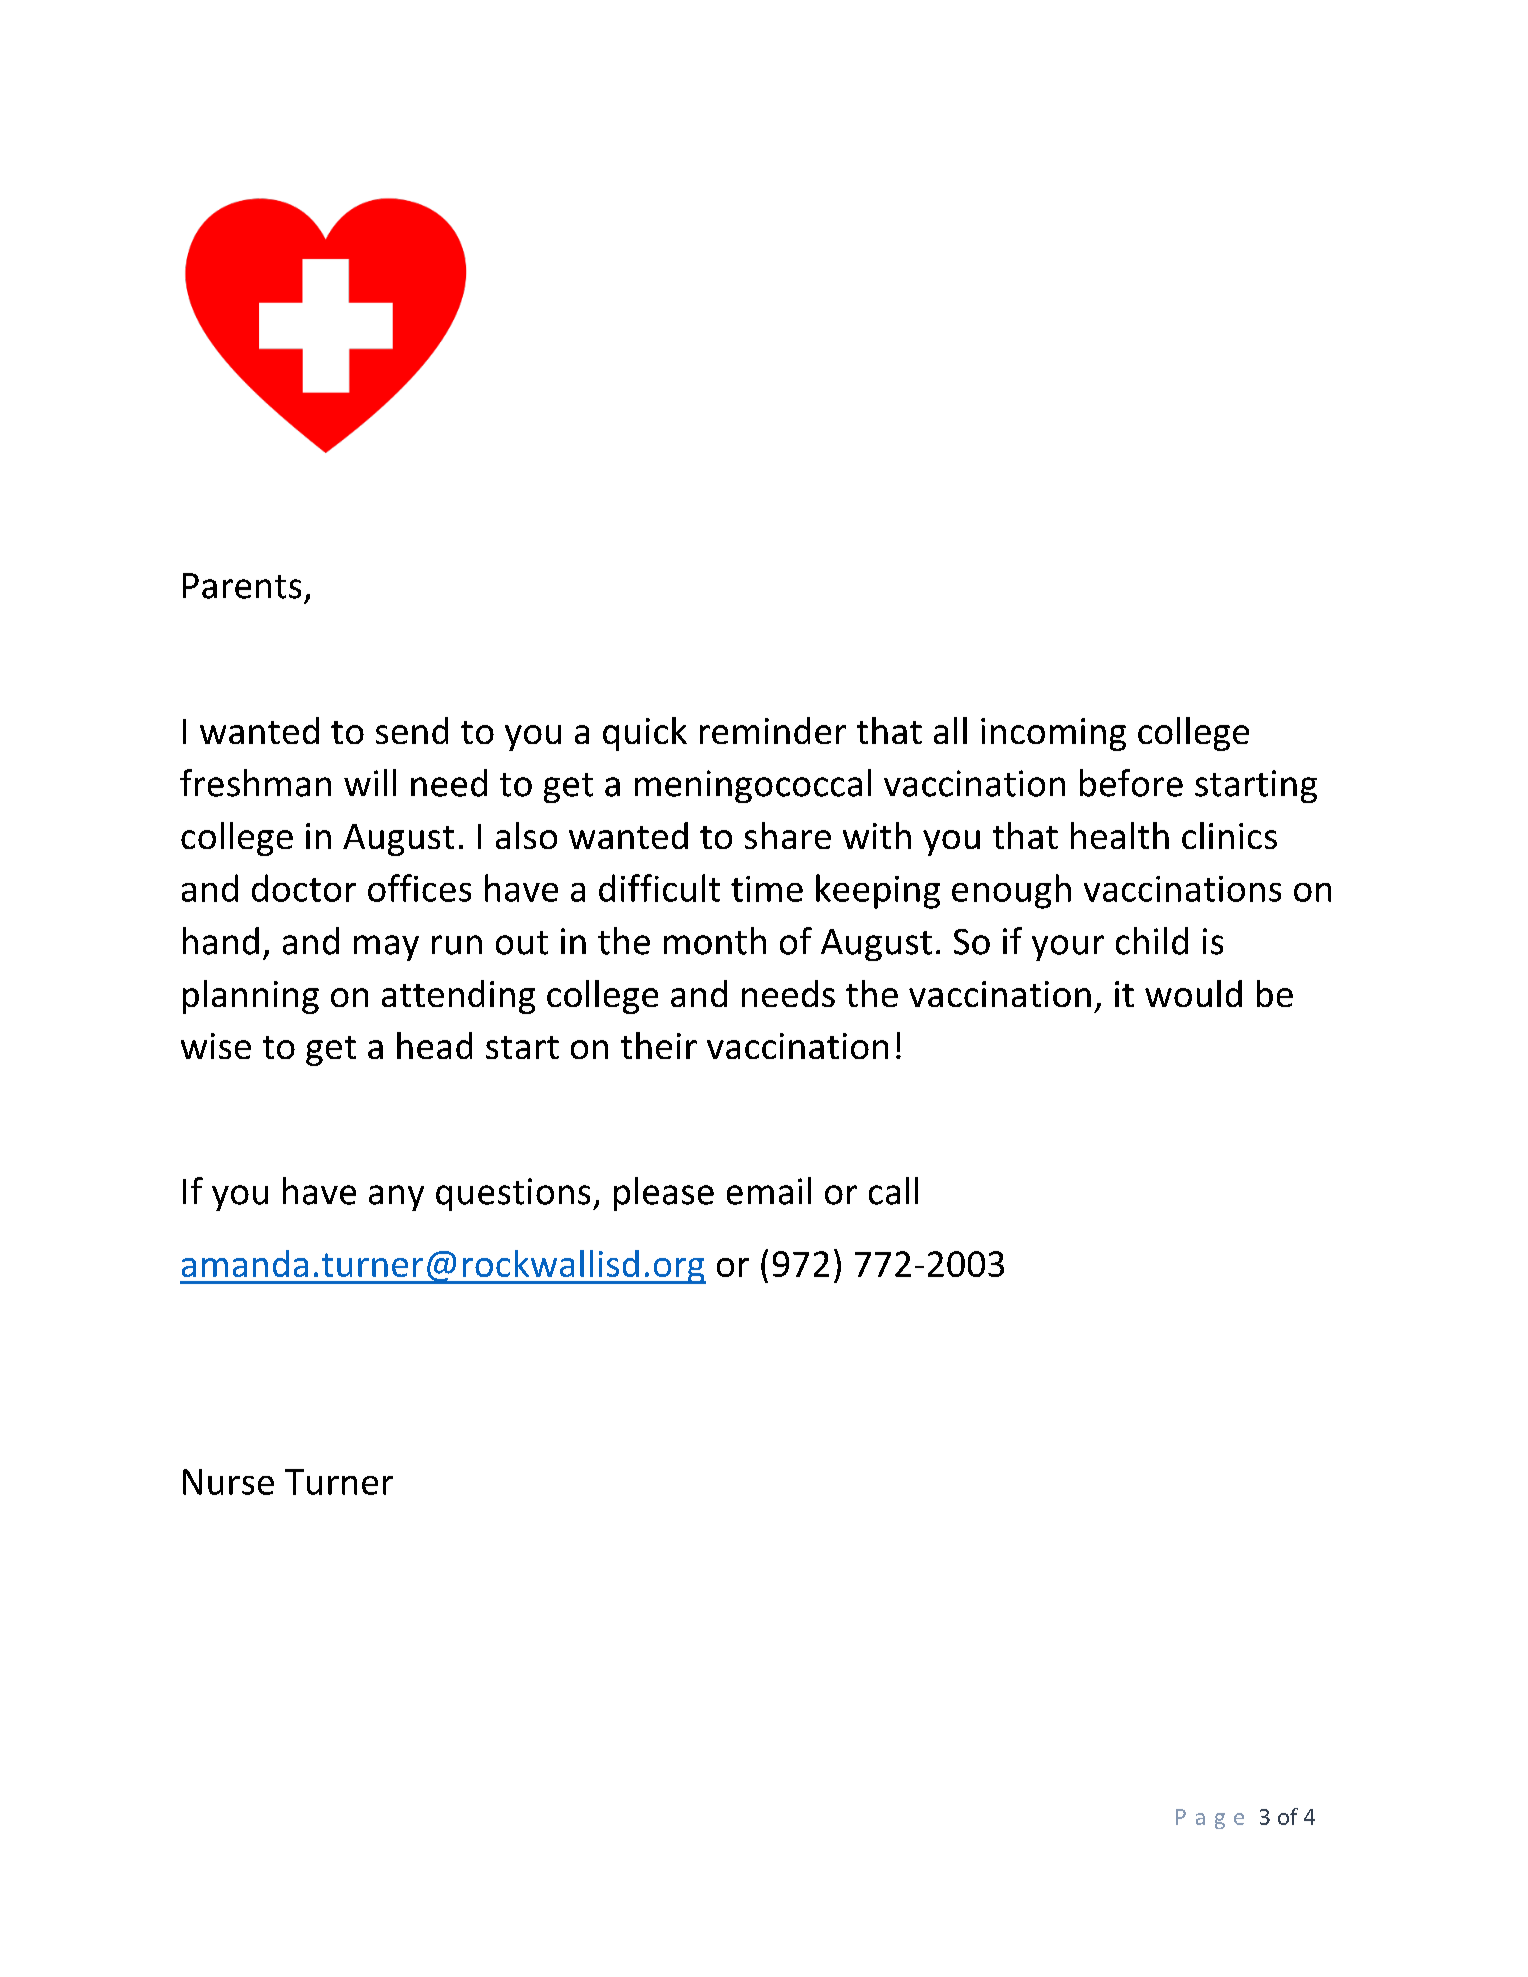 Image resolution: width=1528 pixels, height=1977 pixels. Describe the element at coordinates (396, 1198) in the screenshot. I see `any` at that location.
